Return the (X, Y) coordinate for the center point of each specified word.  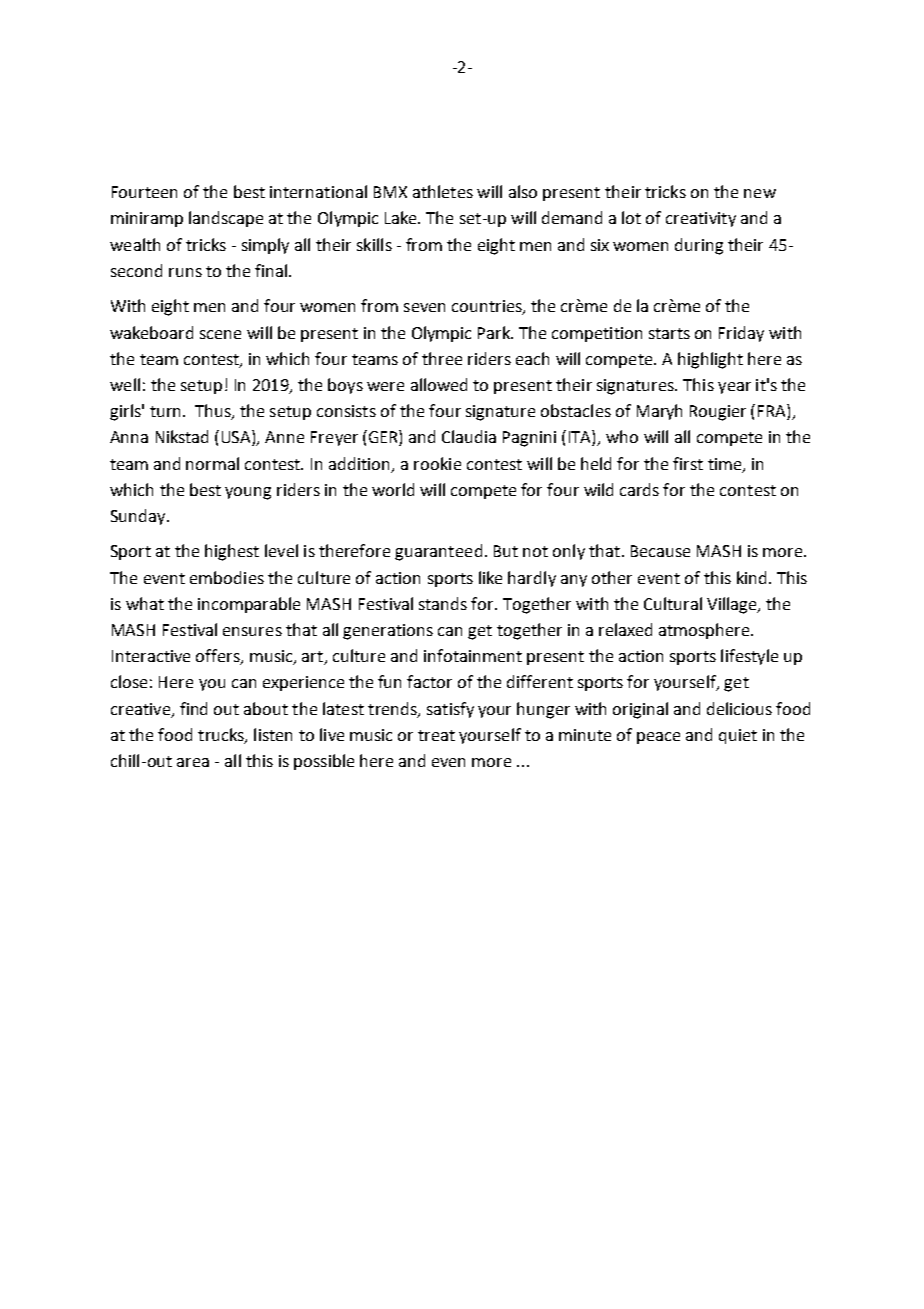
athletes (443, 191)
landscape (226, 219)
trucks (222, 736)
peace (658, 738)
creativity (701, 219)
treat (436, 735)
